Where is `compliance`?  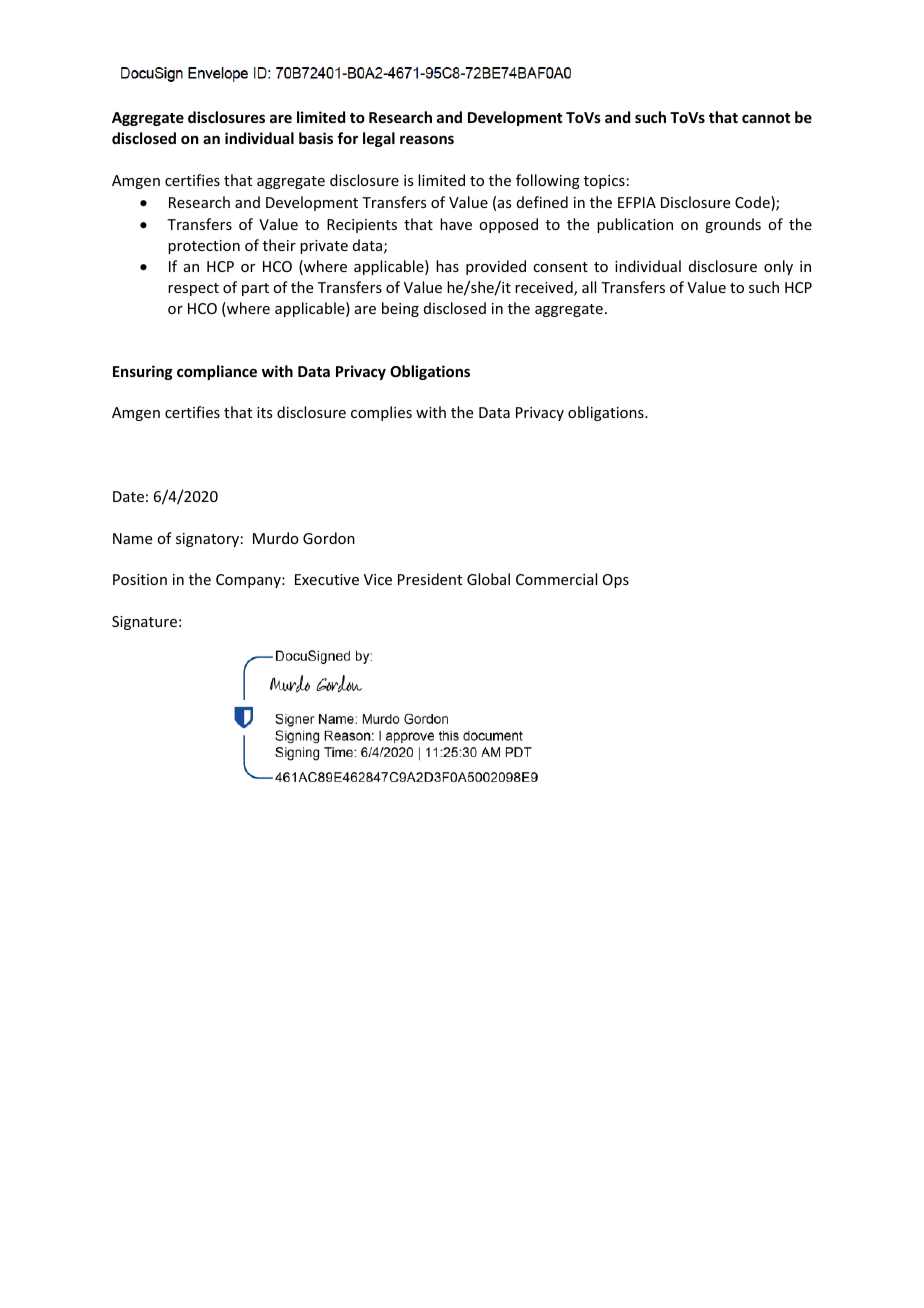
compliance is located at coordinates (217, 372).
